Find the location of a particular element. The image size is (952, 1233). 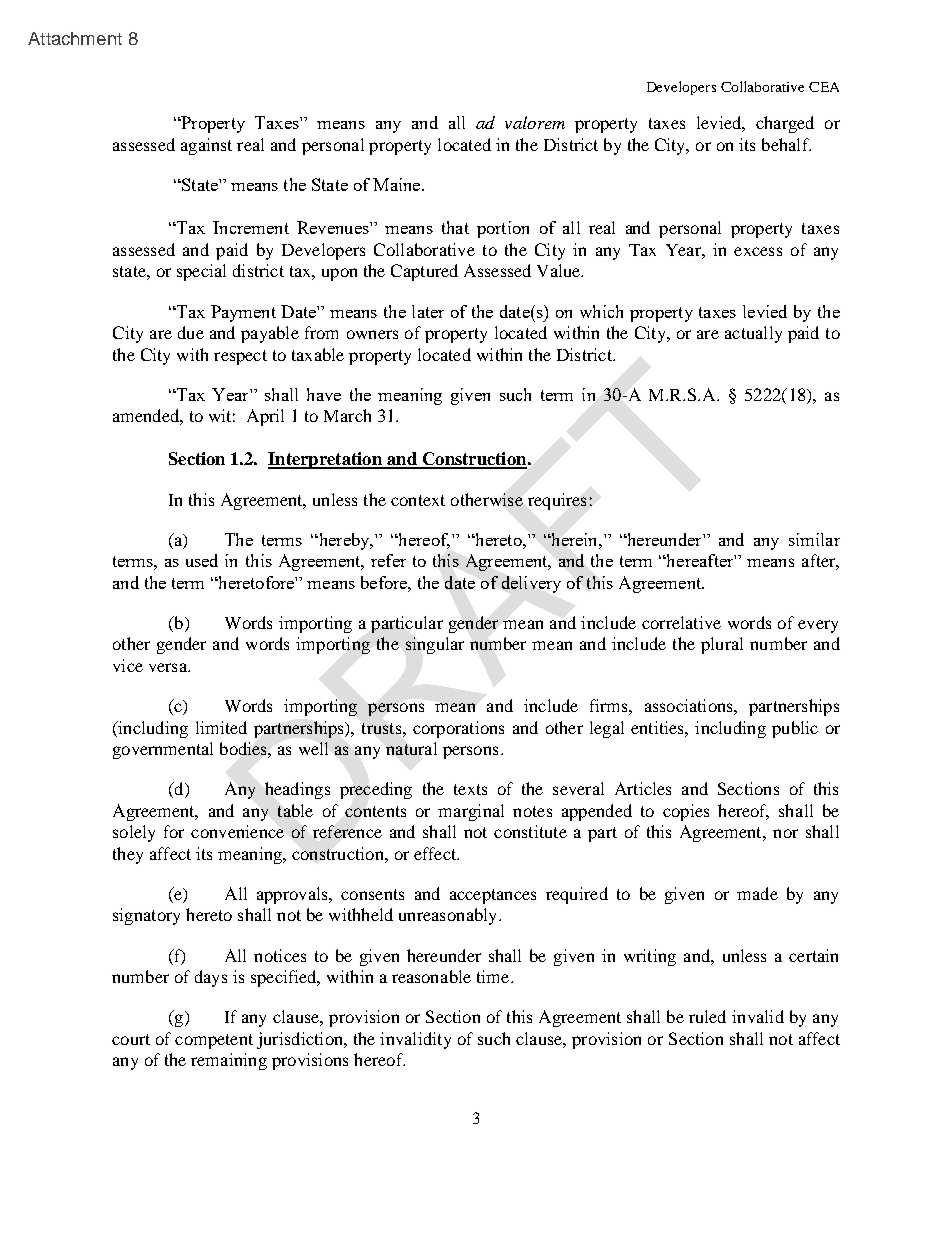

competent is located at coordinates (214, 1041).
